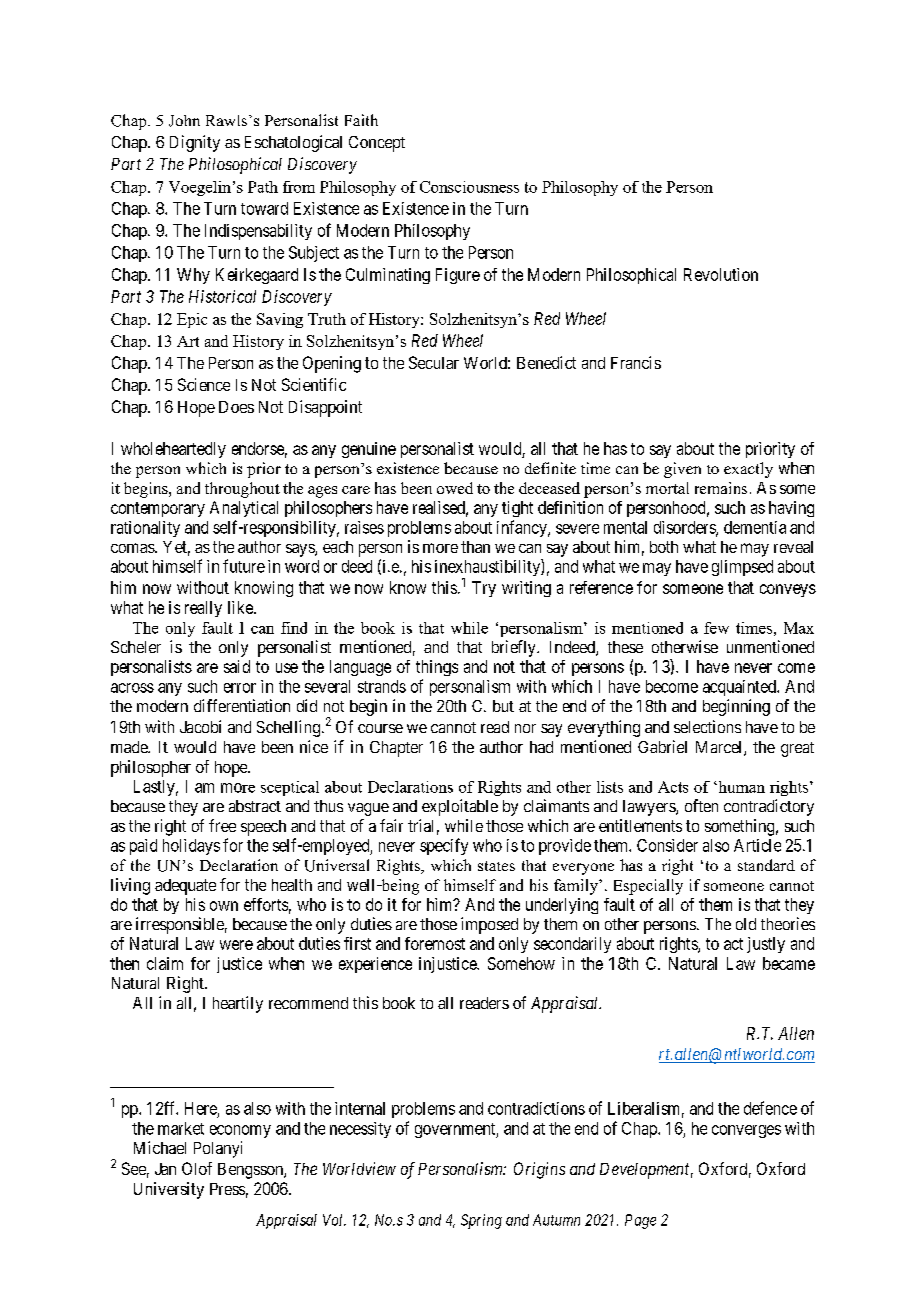  What do you see at coordinates (740, 688) in the image?
I see `acquainted` at bounding box center [740, 688].
